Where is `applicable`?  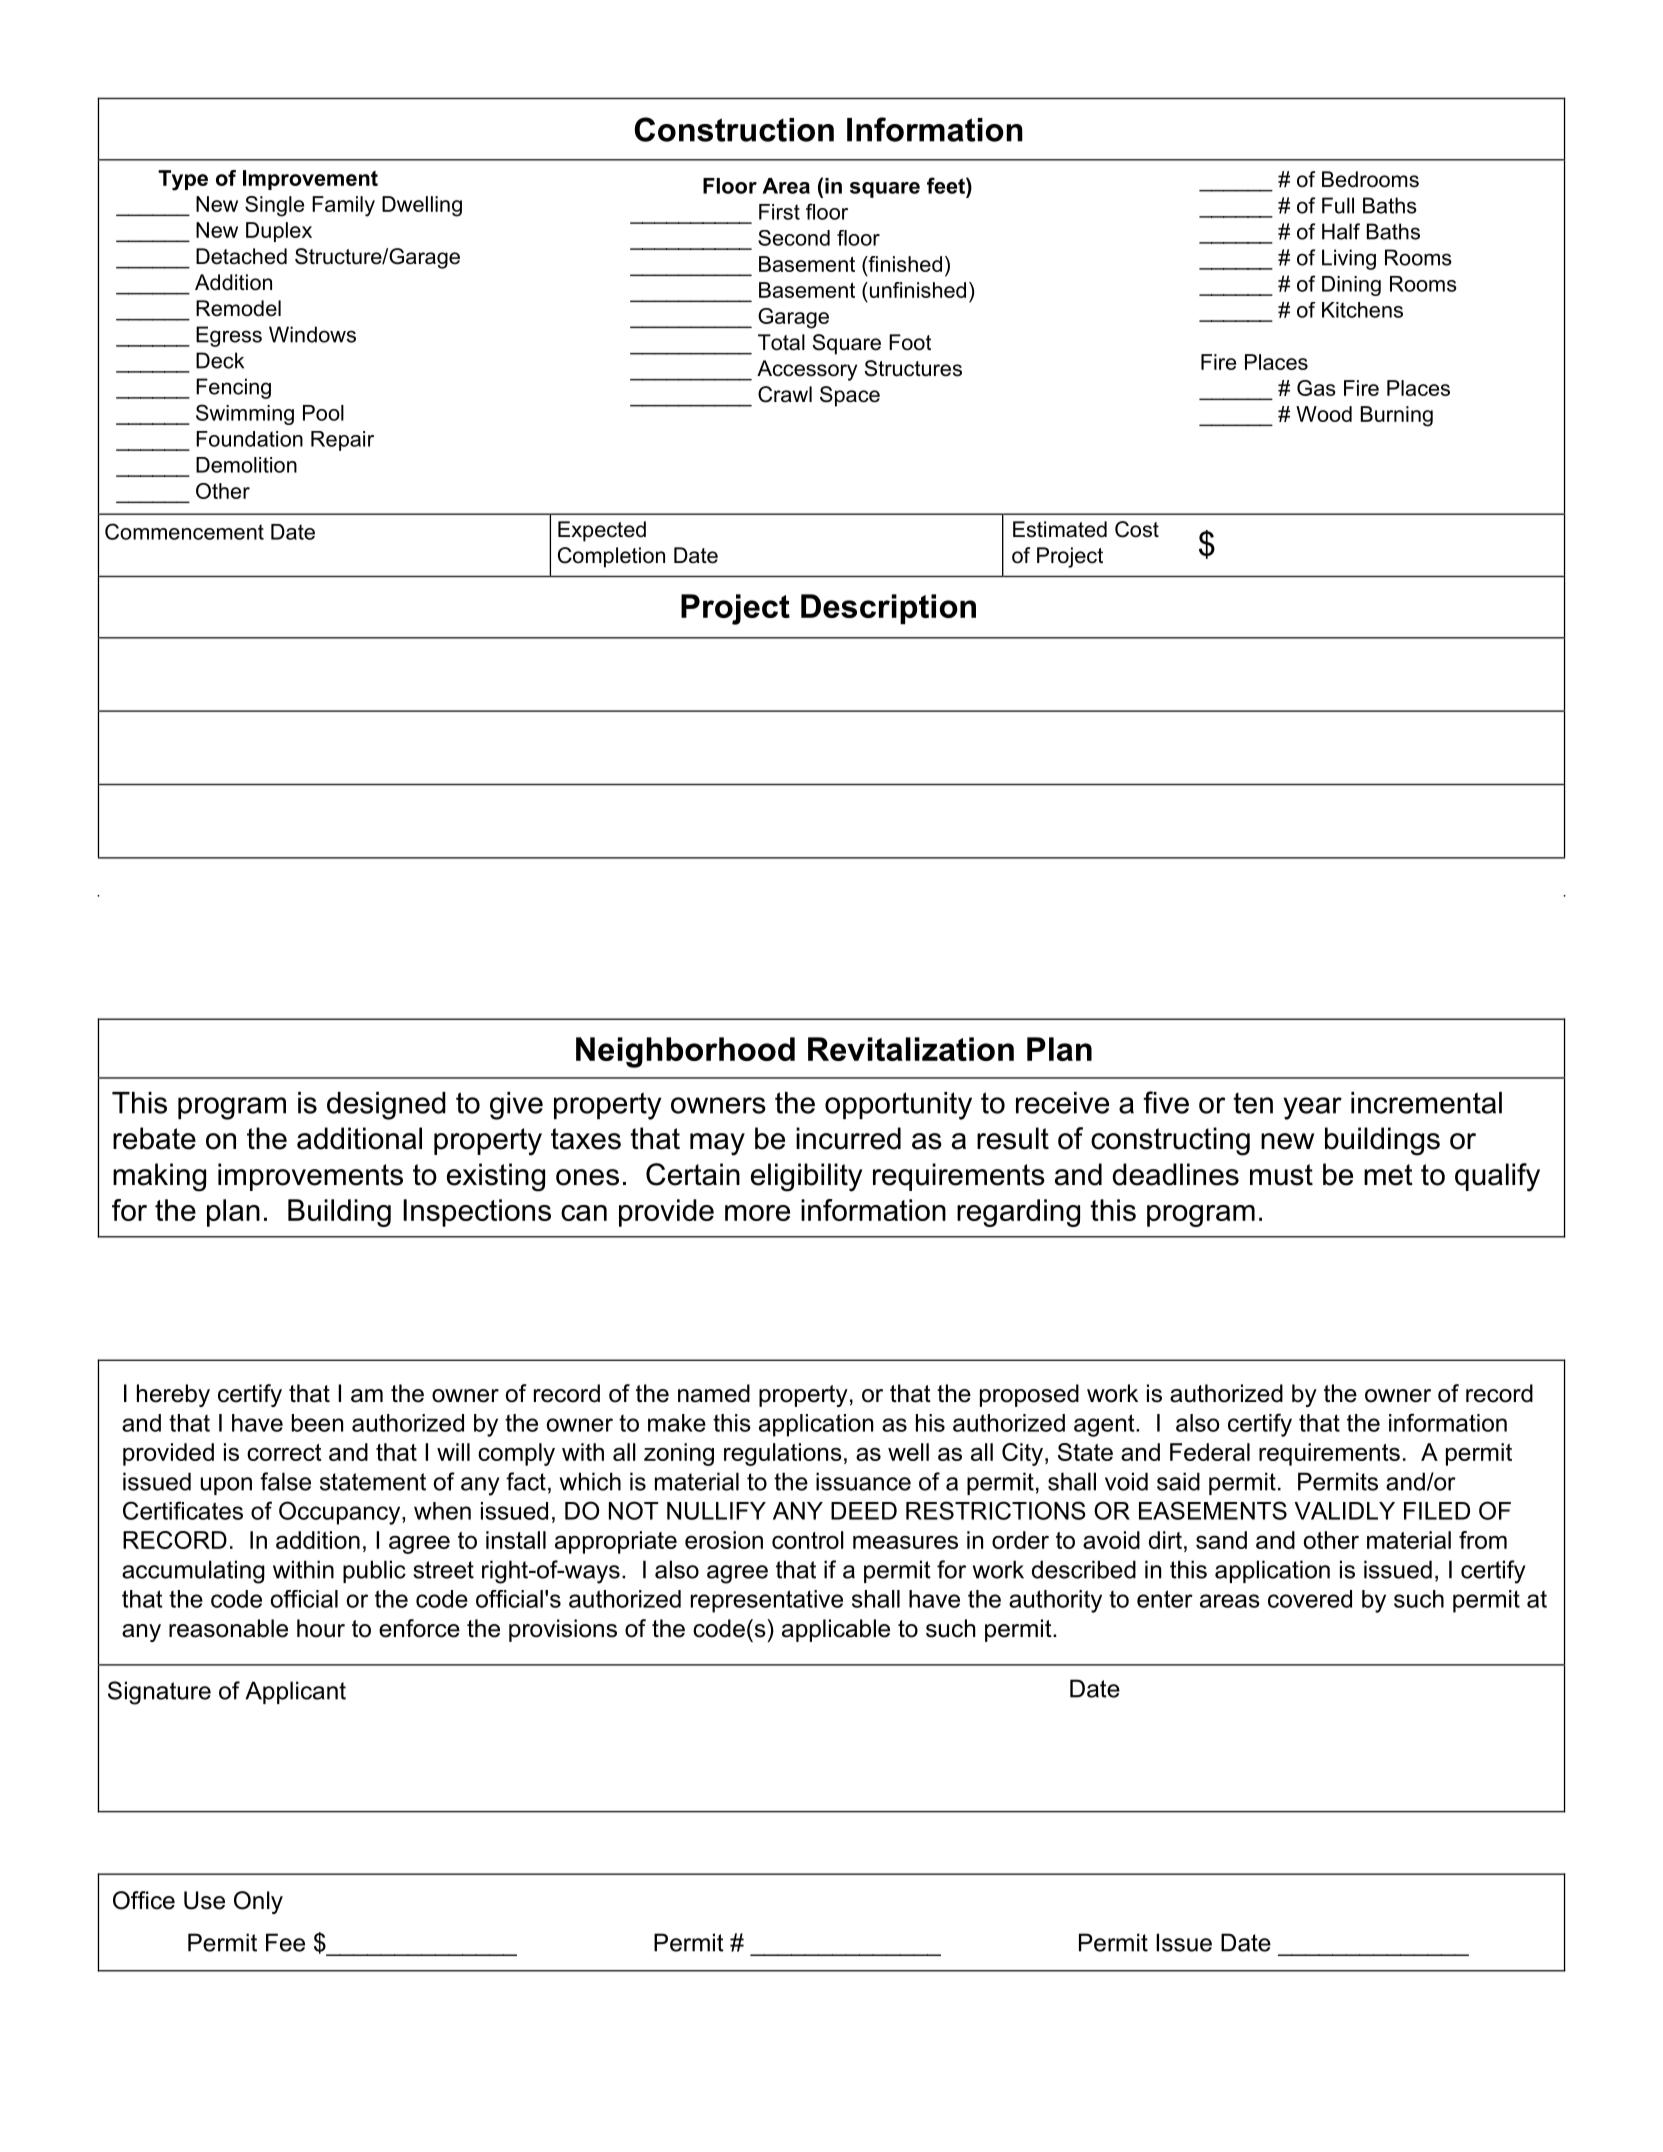 applicable is located at coordinates (836, 1630).
